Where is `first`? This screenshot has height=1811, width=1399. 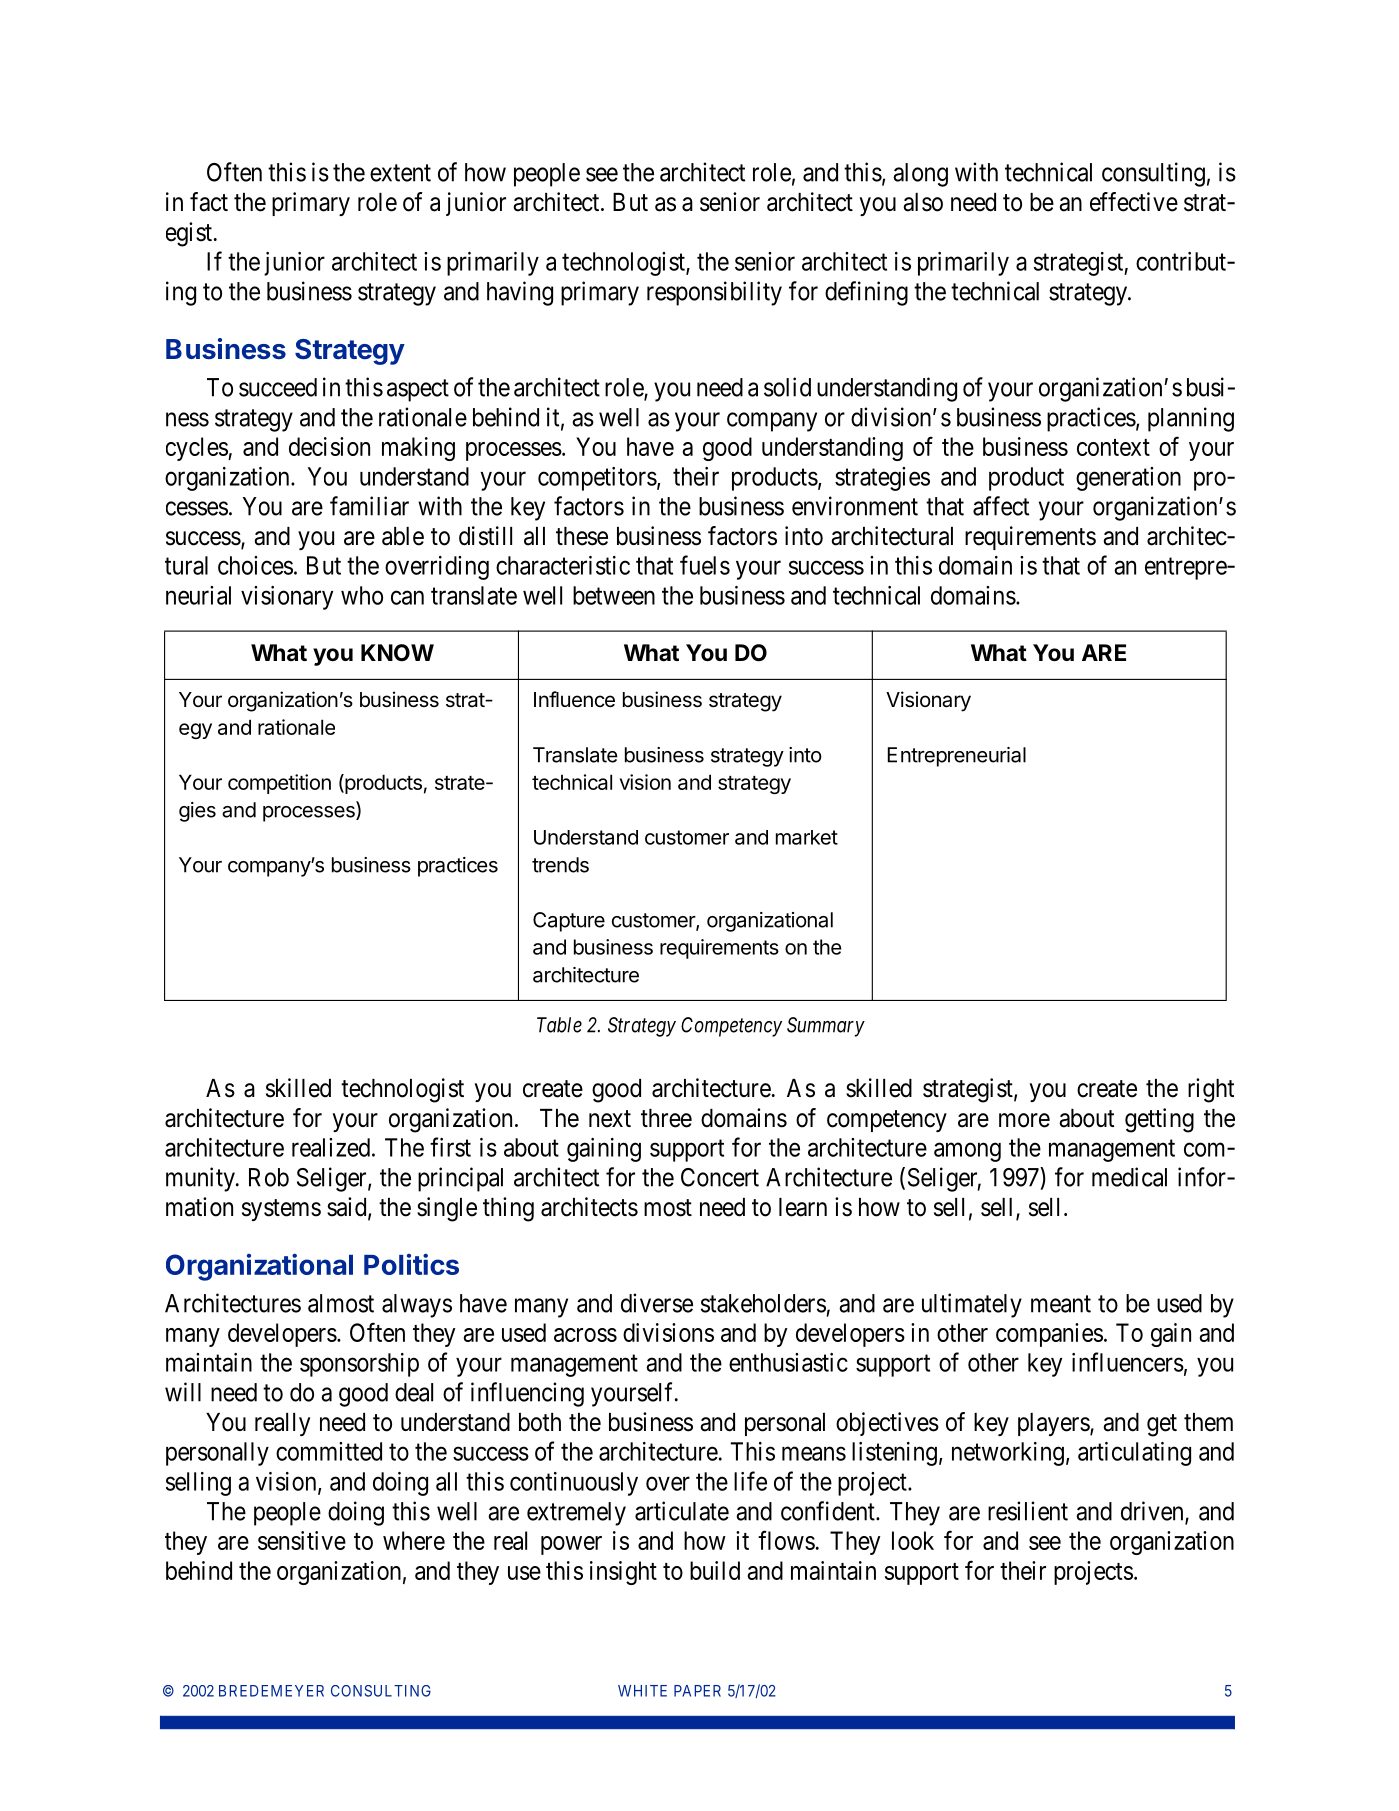
first is located at coordinates (450, 1147).
